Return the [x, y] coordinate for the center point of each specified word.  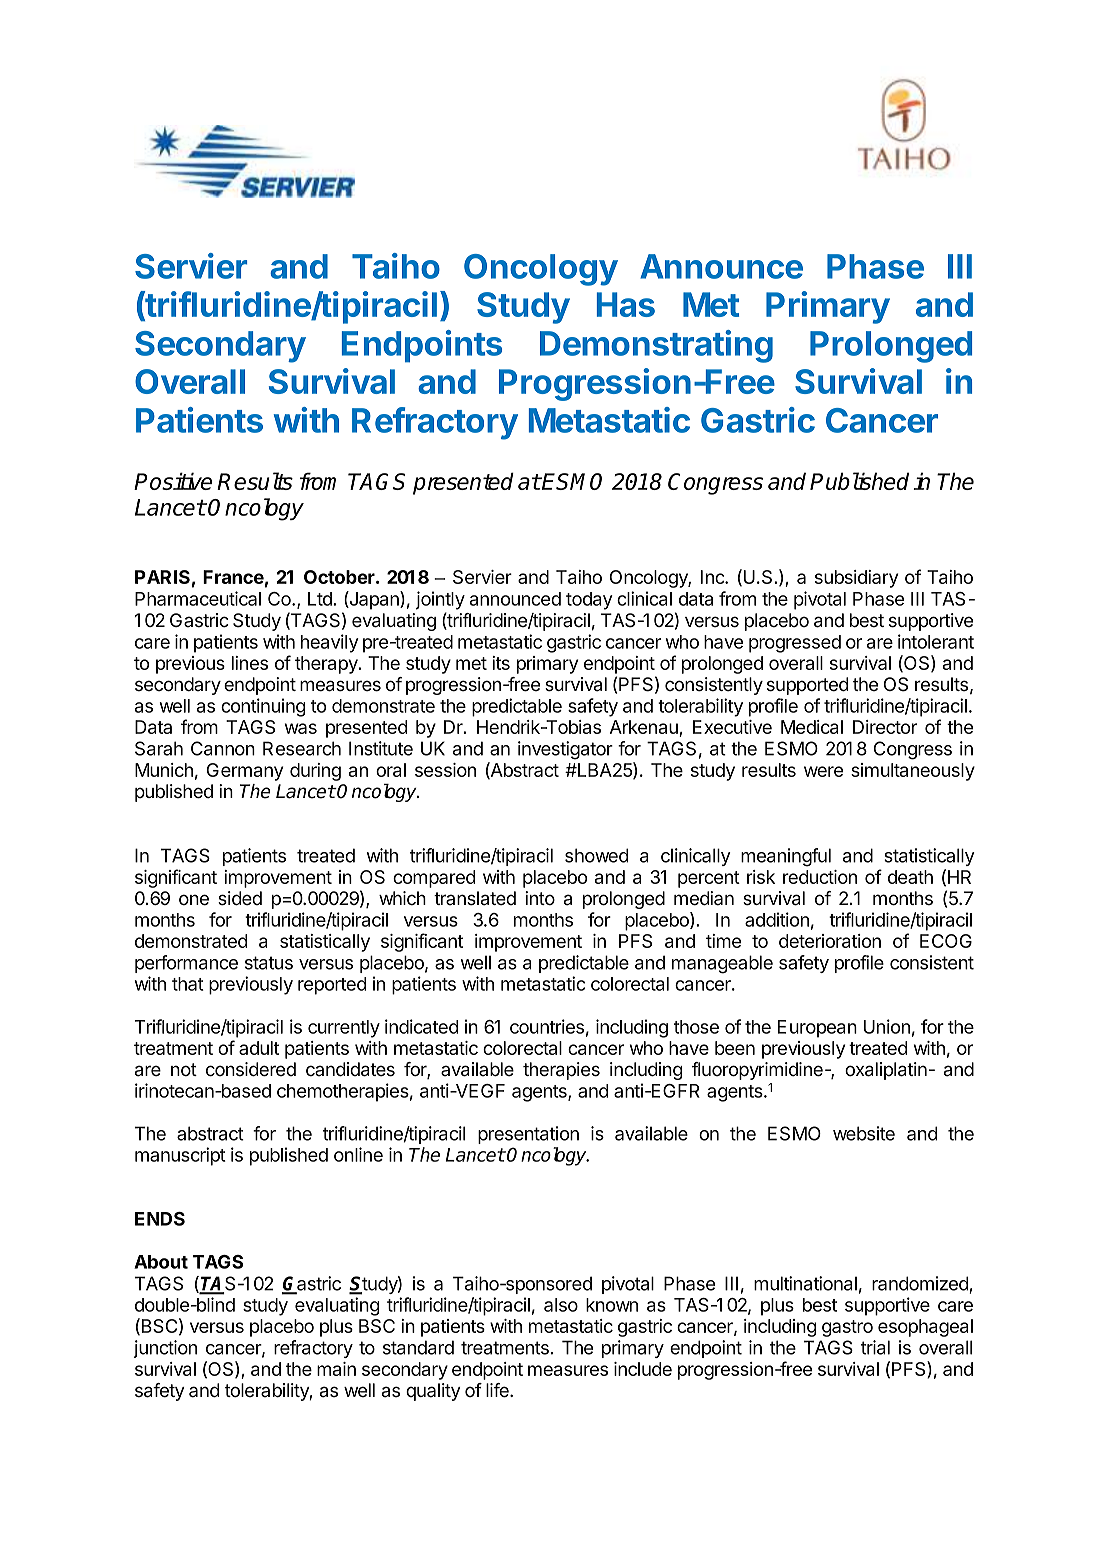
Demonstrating [656, 346]
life [498, 1390]
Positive [173, 481]
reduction [820, 877]
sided [240, 898]
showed [596, 855]
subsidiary [856, 579]
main [336, 1369]
